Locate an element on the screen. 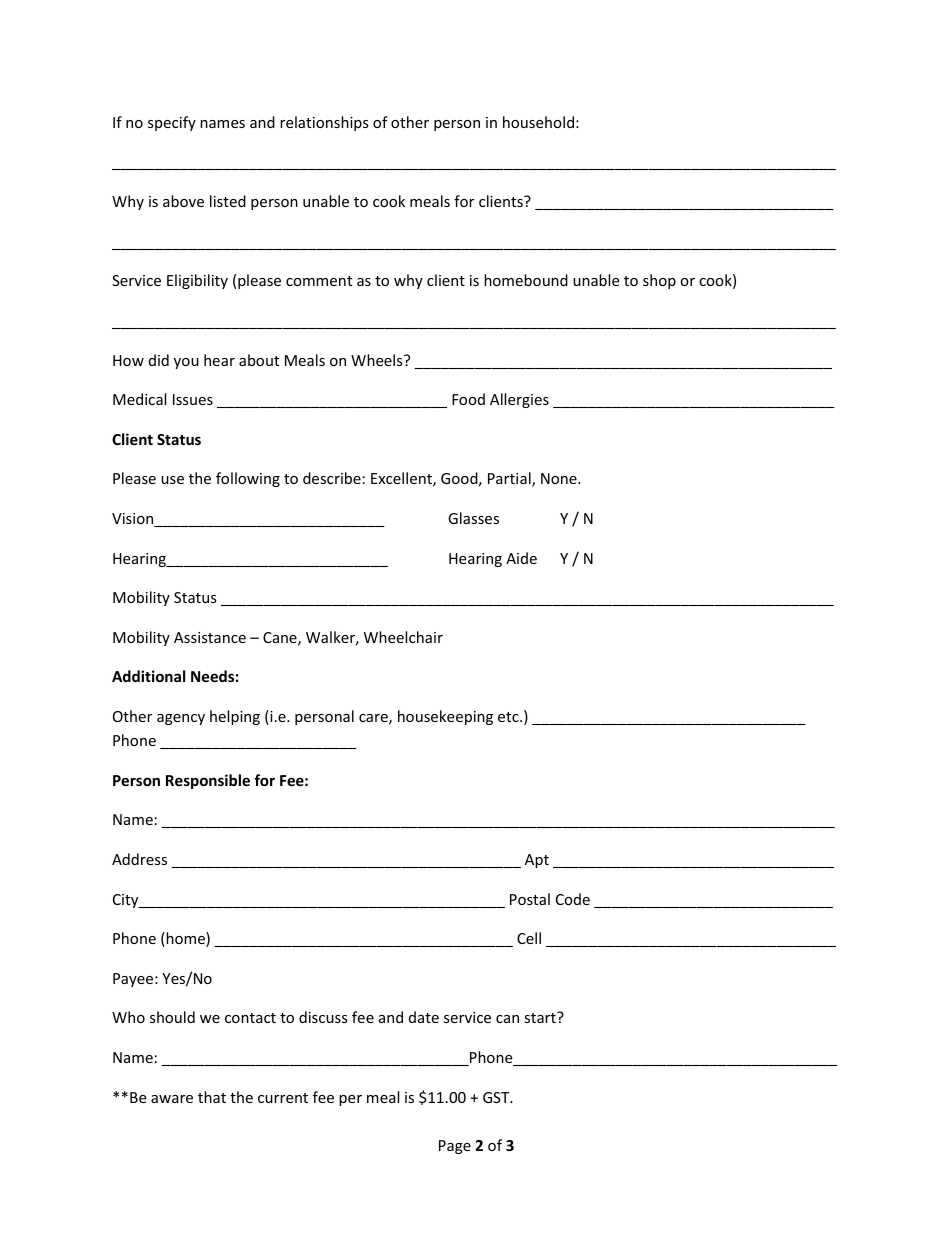 This screenshot has width=952, height=1233. relationships is located at coordinates (324, 123).
